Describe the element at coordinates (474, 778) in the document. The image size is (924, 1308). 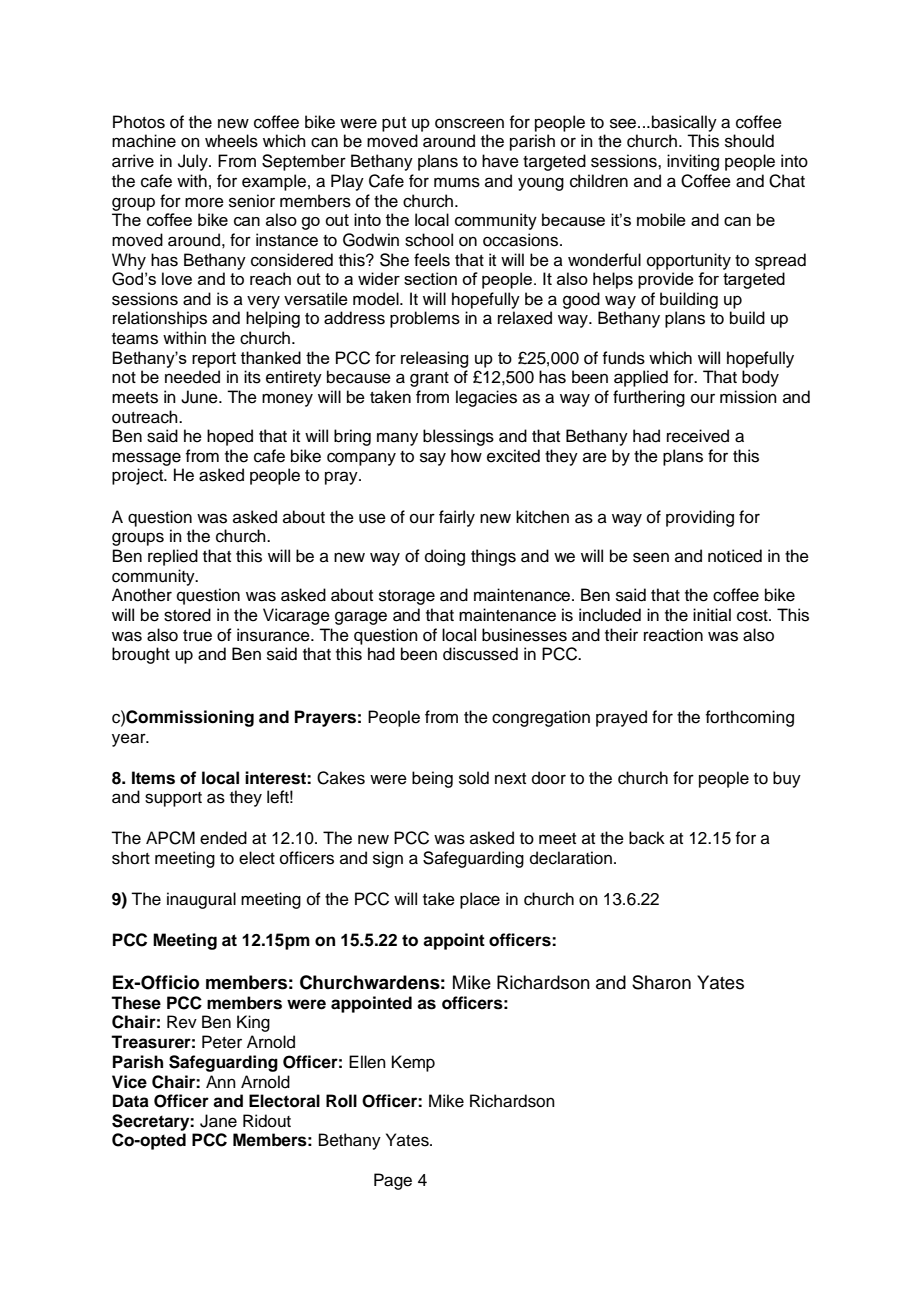
I see `sold` at that location.
